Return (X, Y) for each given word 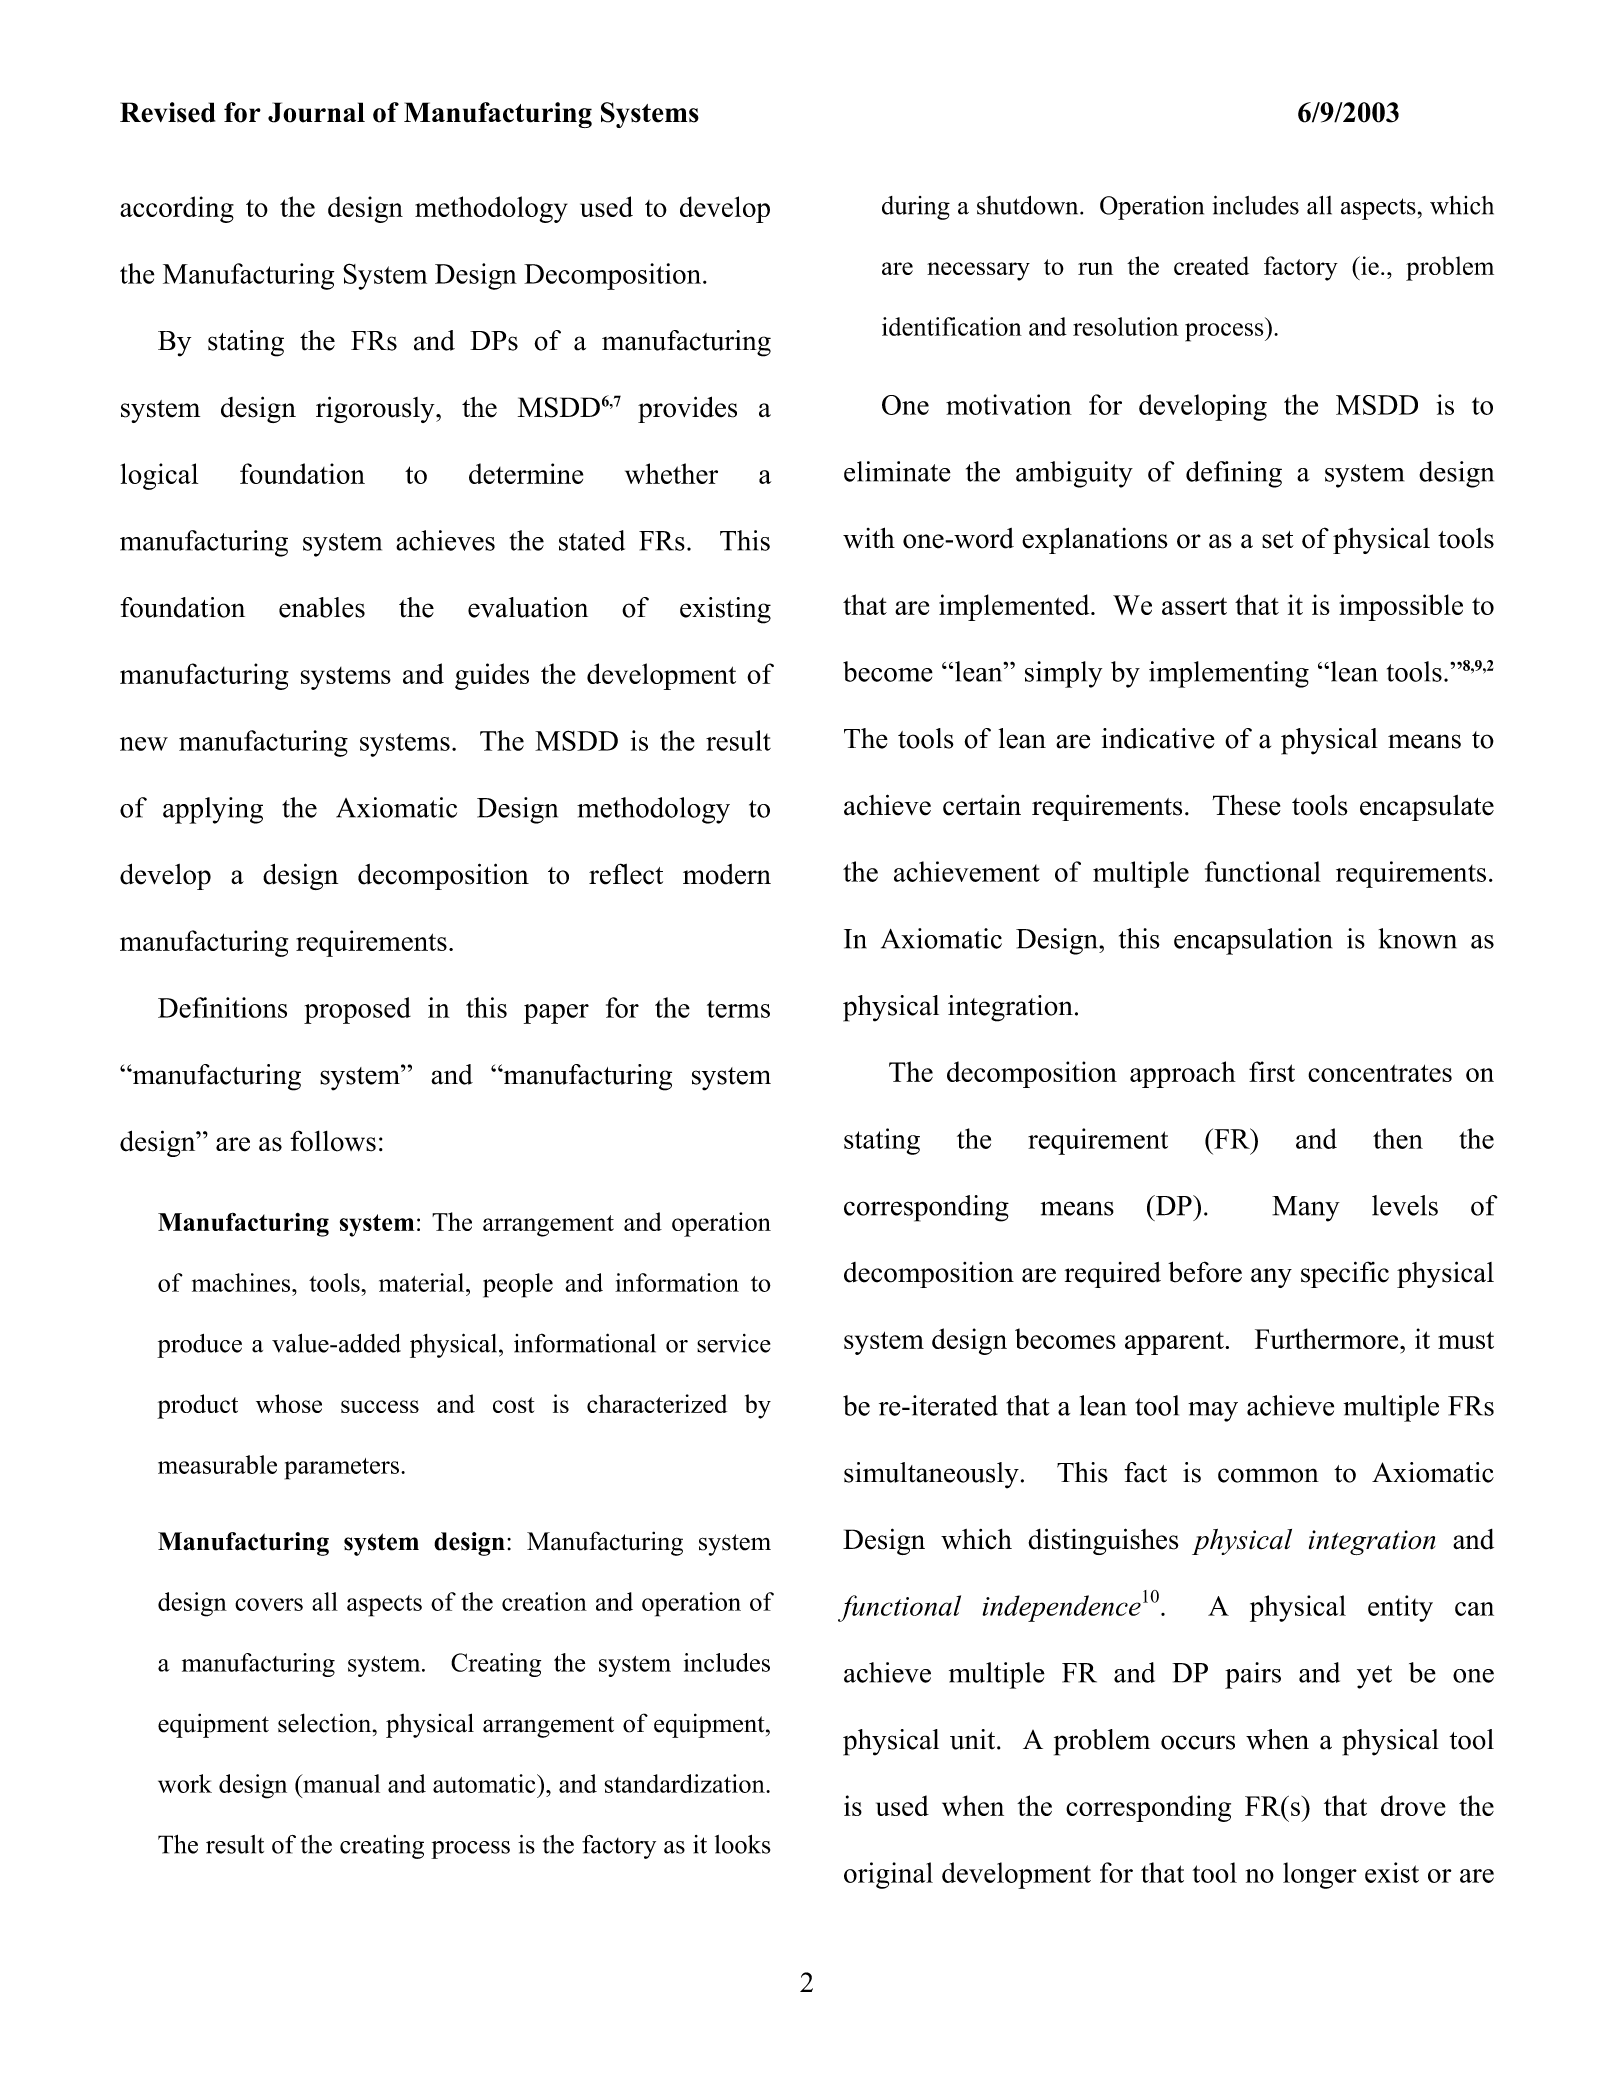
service (734, 1343)
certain (982, 805)
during (916, 208)
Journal (316, 112)
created (1211, 265)
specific (1345, 1274)
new (144, 744)
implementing (1229, 674)
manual (340, 1783)
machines (242, 1282)
